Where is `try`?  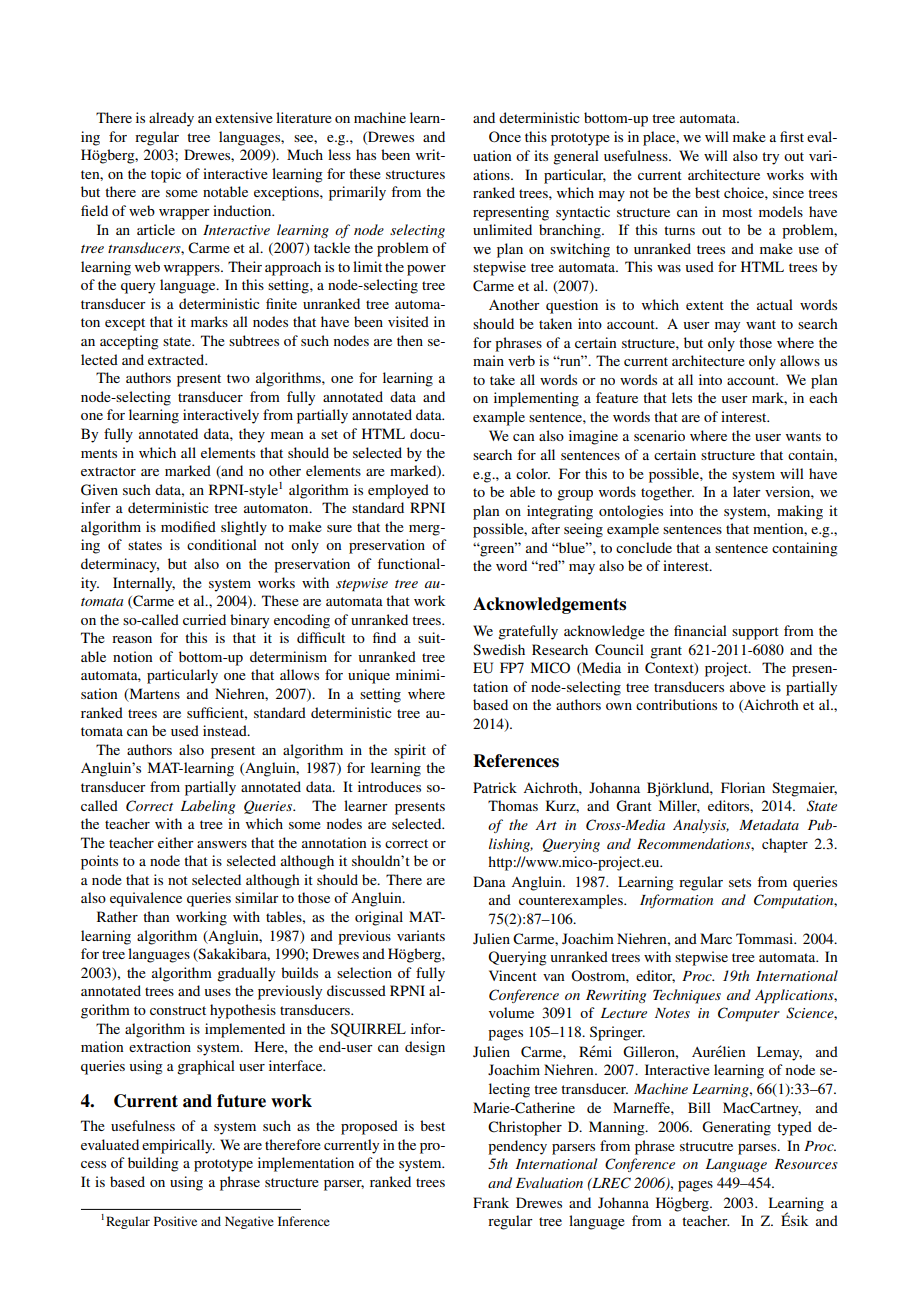 try is located at coordinates (770, 158).
